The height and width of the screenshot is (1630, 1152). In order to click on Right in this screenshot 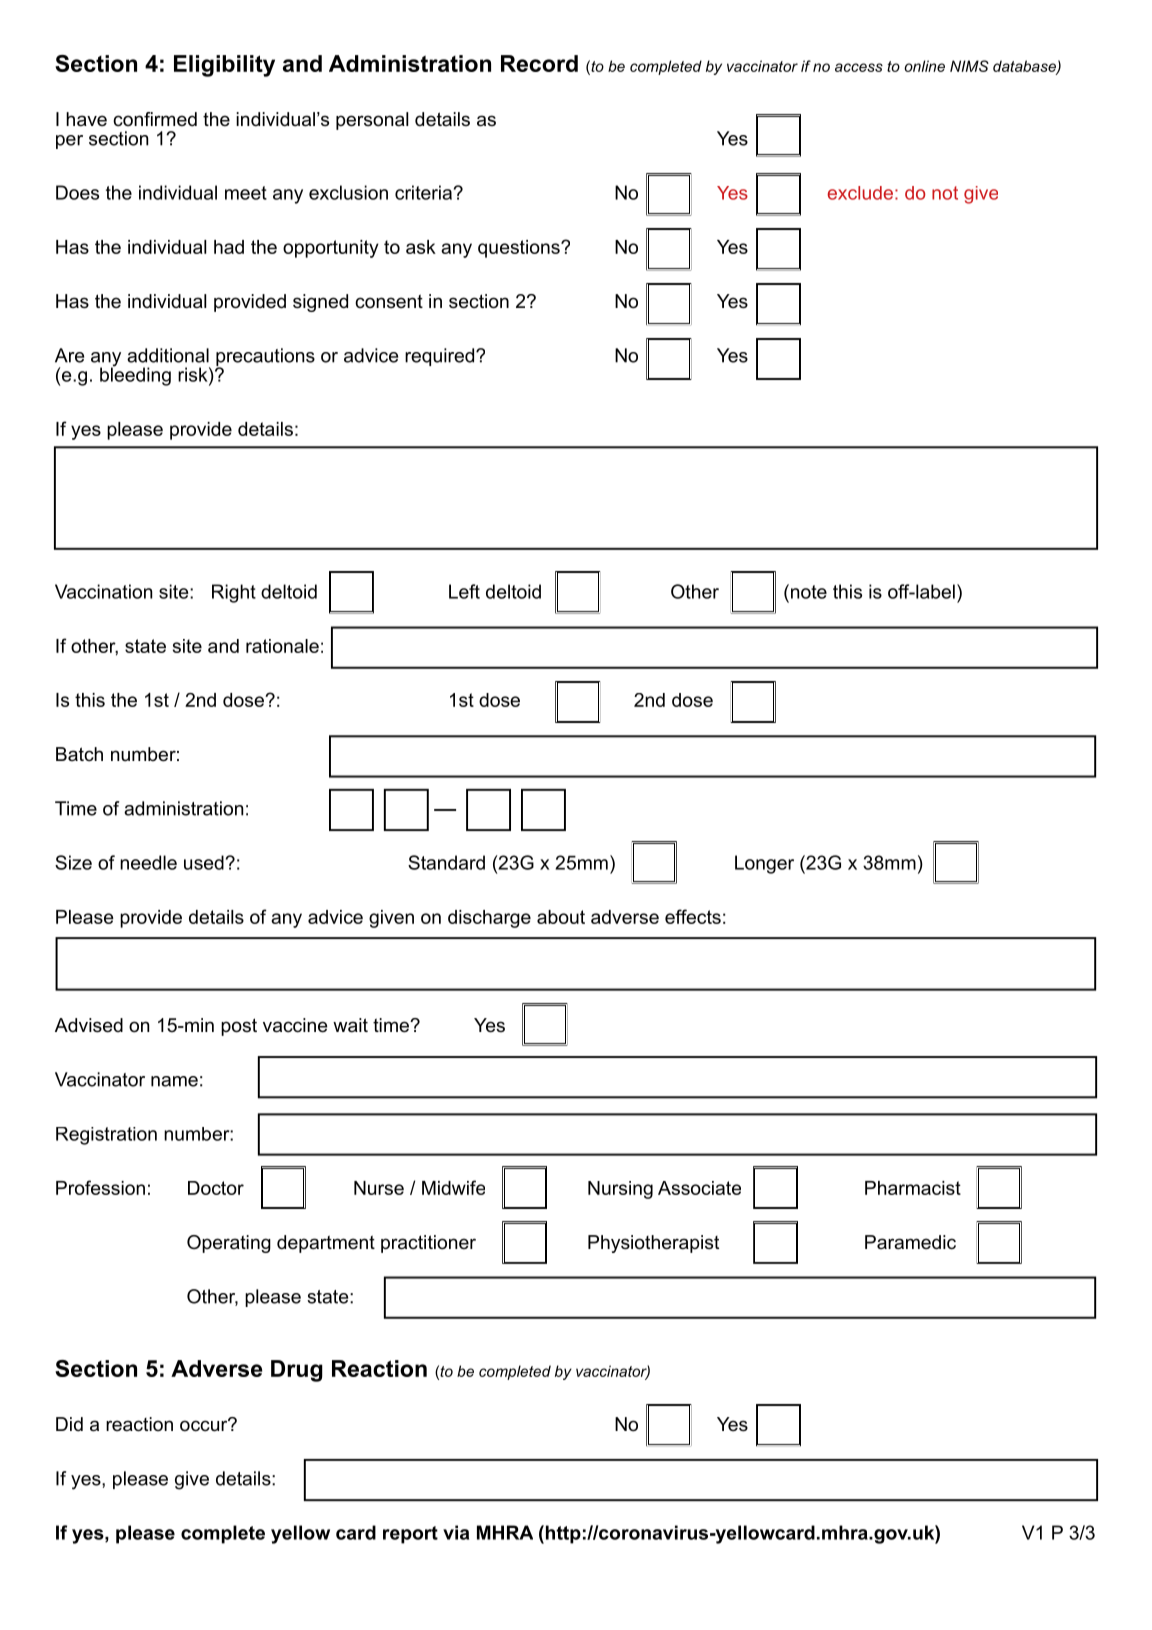, I will do `click(234, 593)`.
